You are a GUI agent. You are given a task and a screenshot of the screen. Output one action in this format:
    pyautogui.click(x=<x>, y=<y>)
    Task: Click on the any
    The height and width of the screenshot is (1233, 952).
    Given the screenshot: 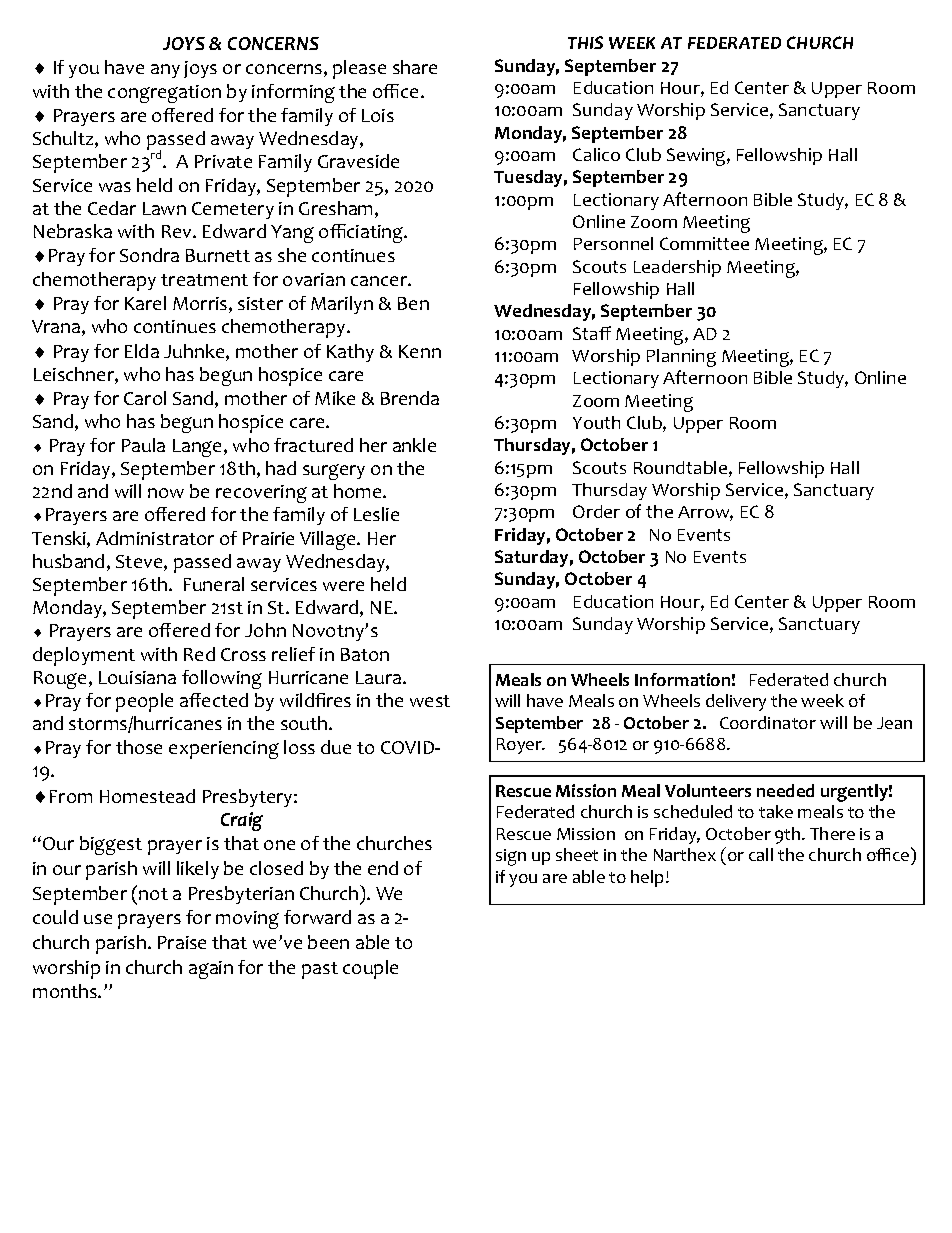 What is the action you would take?
    pyautogui.click(x=165, y=71)
